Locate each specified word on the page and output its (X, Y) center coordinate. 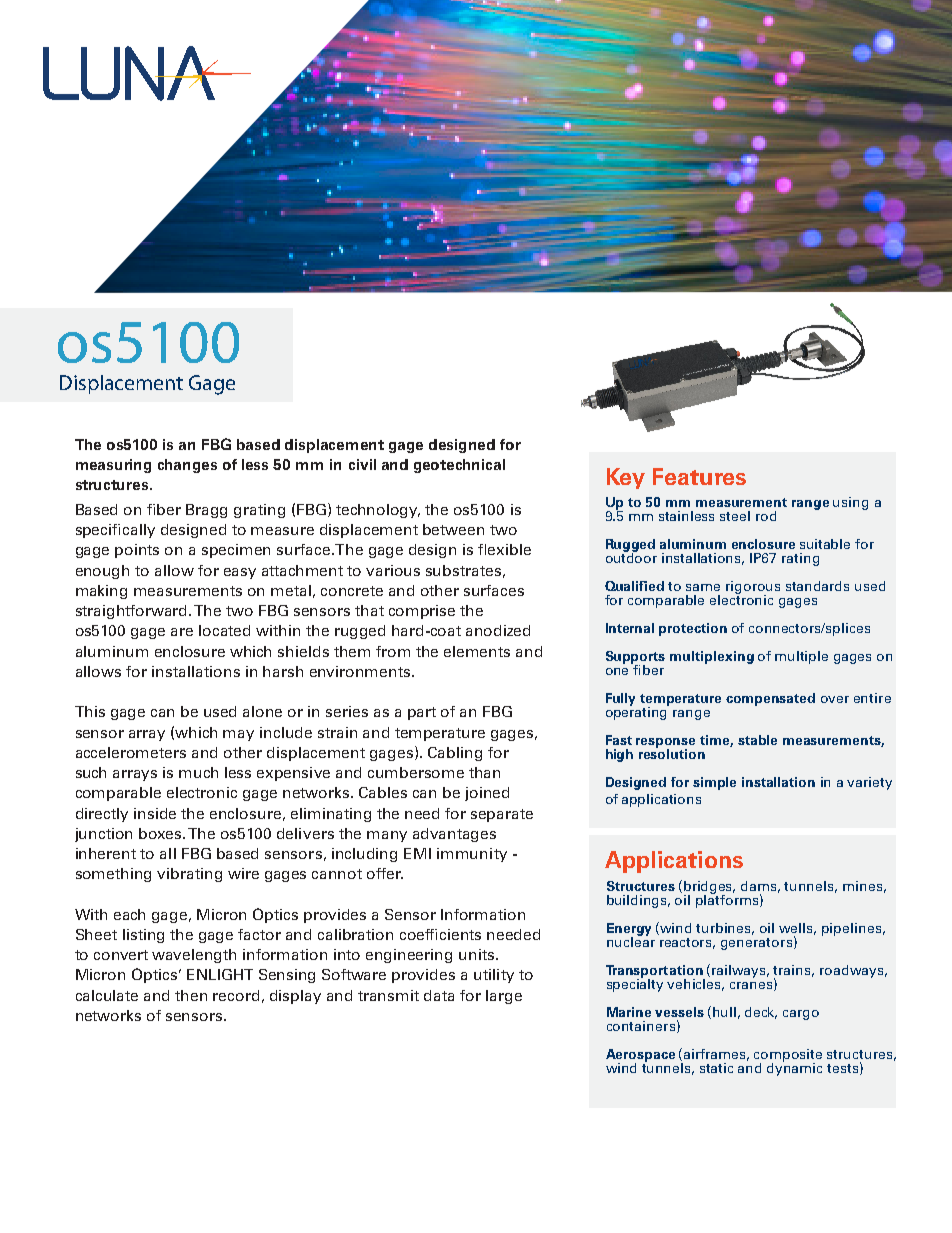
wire (243, 873)
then (191, 995)
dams (760, 887)
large (504, 997)
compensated (770, 699)
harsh (283, 671)
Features (699, 476)
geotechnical (459, 466)
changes (187, 466)
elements (477, 651)
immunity (472, 855)
